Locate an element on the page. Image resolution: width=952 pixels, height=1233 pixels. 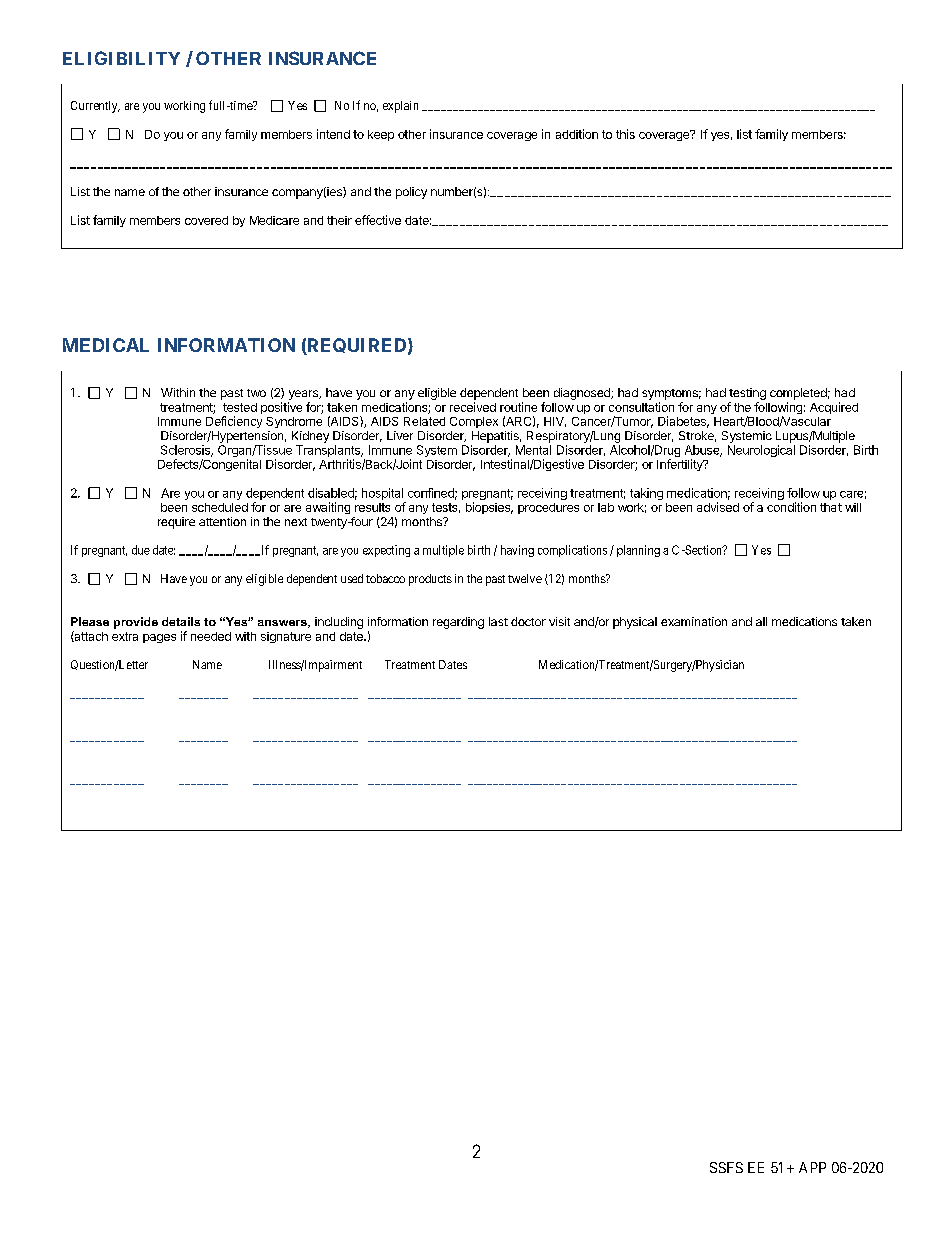
examination is located at coordinates (694, 621).
